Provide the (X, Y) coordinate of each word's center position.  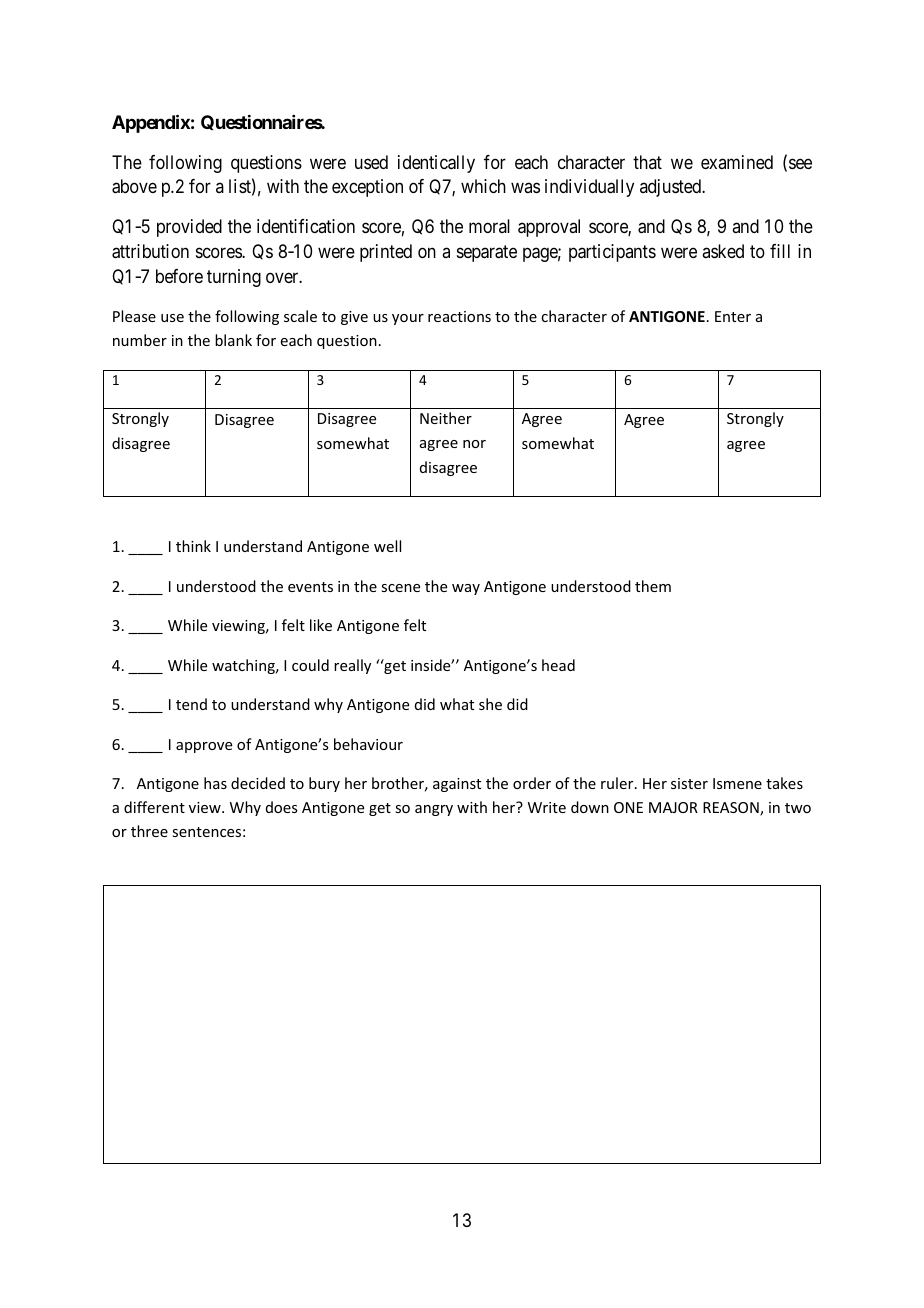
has (215, 783)
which (483, 186)
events (310, 587)
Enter (733, 316)
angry (434, 810)
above (134, 186)
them (653, 586)
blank (233, 340)
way (466, 589)
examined (737, 162)
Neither (446, 418)
